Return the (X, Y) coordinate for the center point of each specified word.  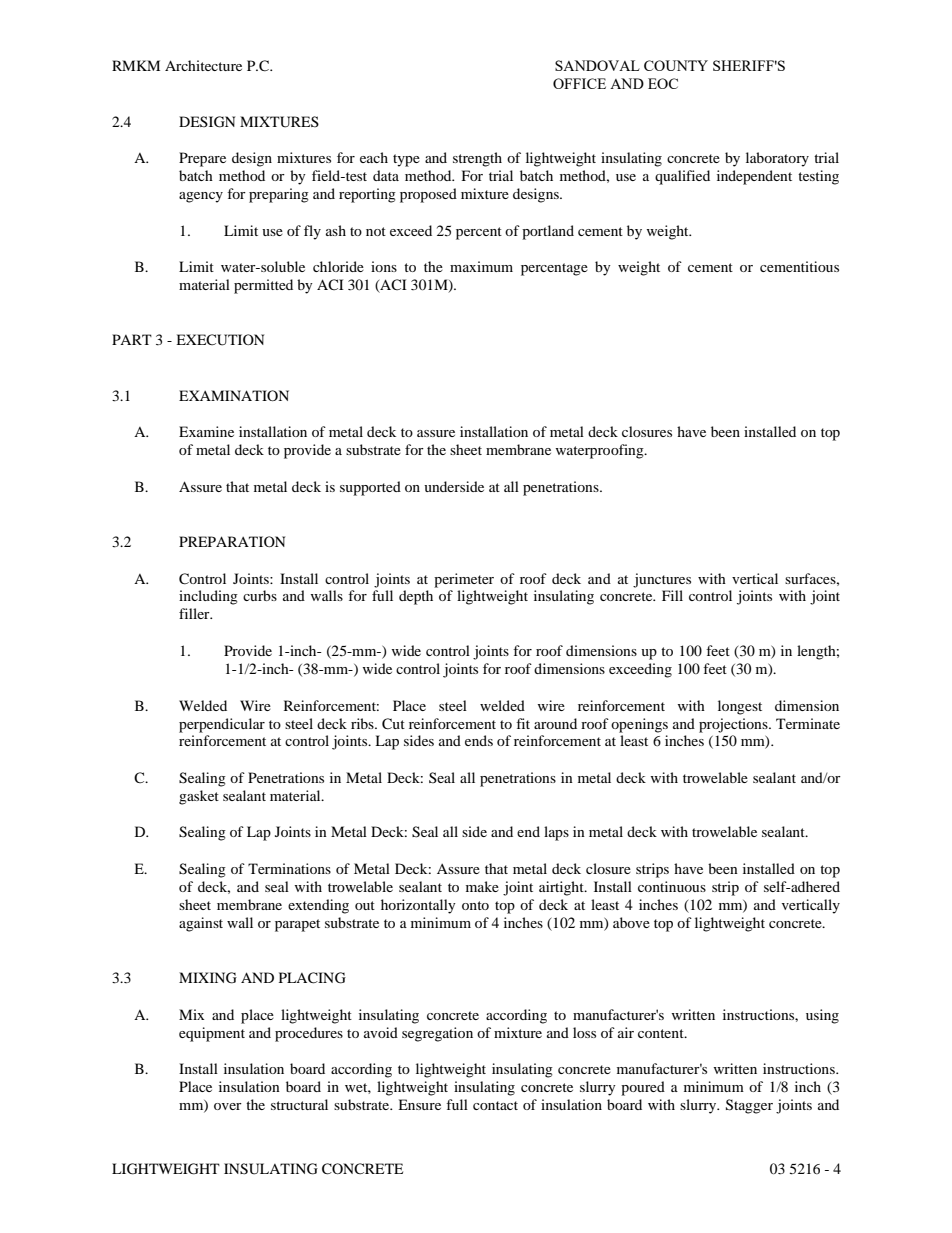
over (228, 1106)
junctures (662, 580)
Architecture (203, 65)
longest (740, 707)
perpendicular (222, 725)
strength (477, 159)
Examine (206, 431)
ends (479, 740)
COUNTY (676, 65)
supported (370, 488)
